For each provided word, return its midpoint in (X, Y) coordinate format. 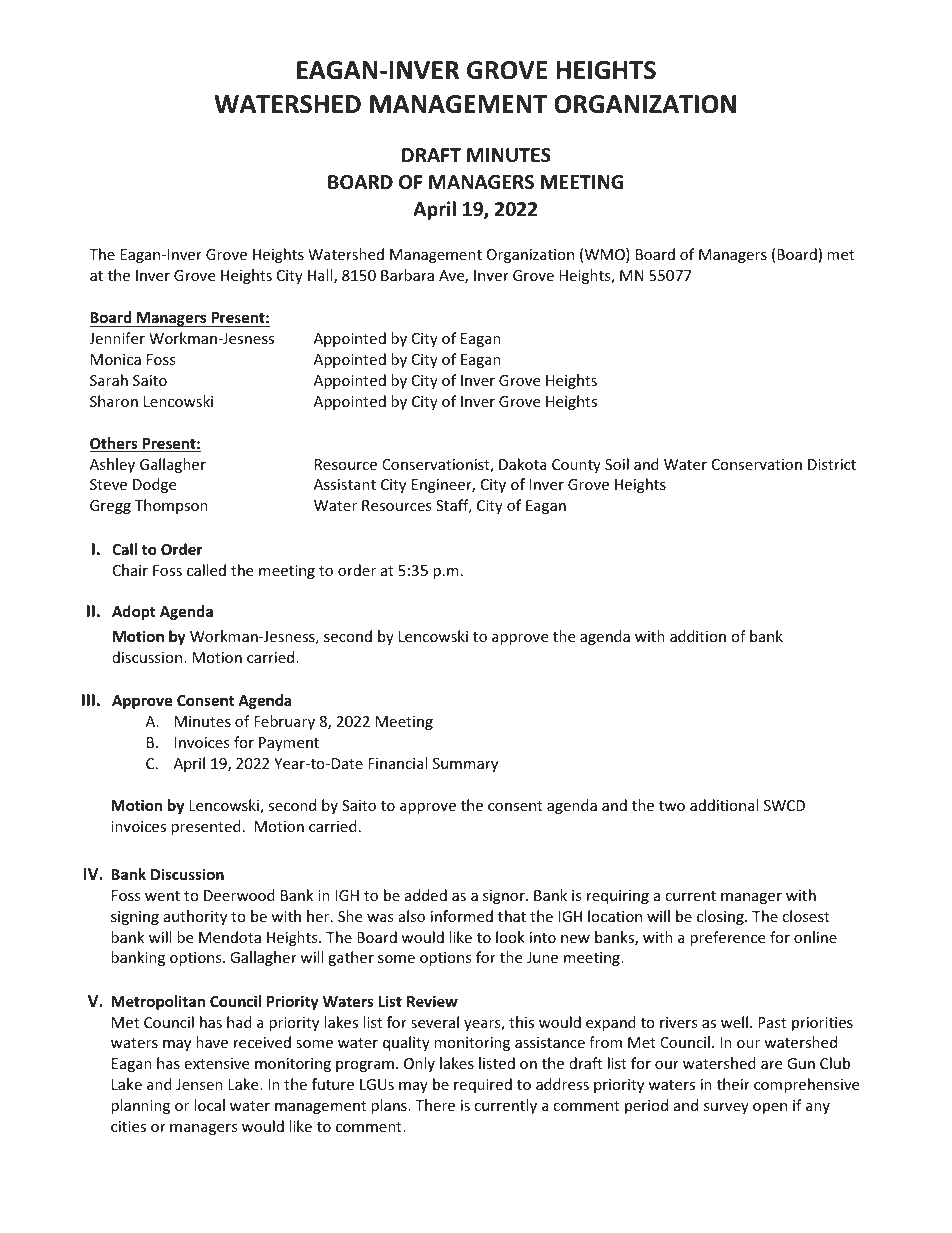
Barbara (407, 275)
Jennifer (117, 338)
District (832, 464)
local (209, 1105)
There (435, 1105)
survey (726, 1108)
